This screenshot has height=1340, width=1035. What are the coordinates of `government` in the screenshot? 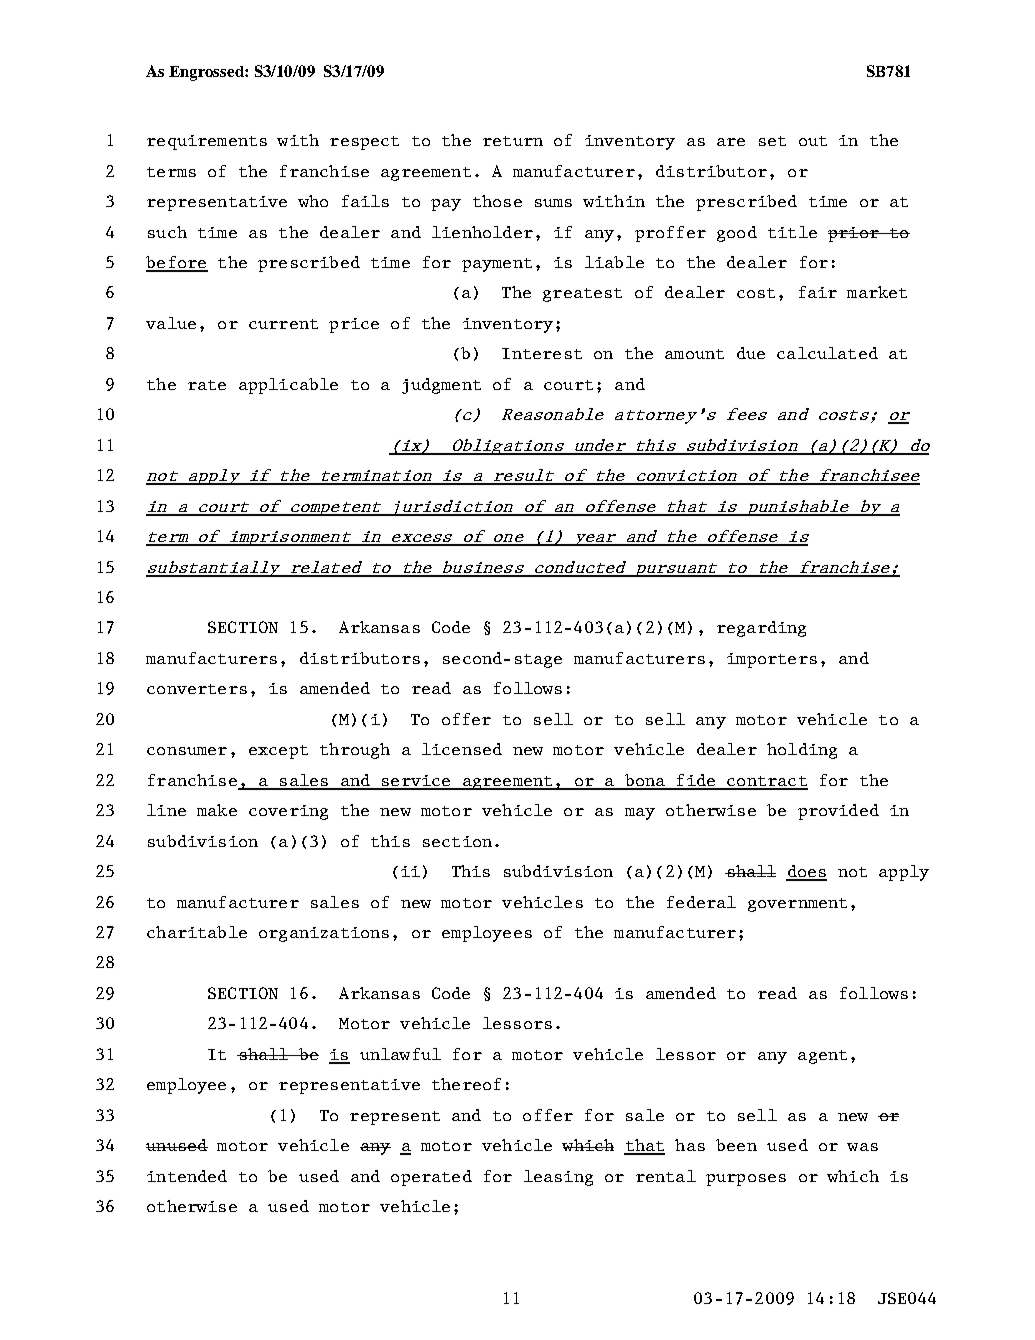 It's located at (797, 905).
